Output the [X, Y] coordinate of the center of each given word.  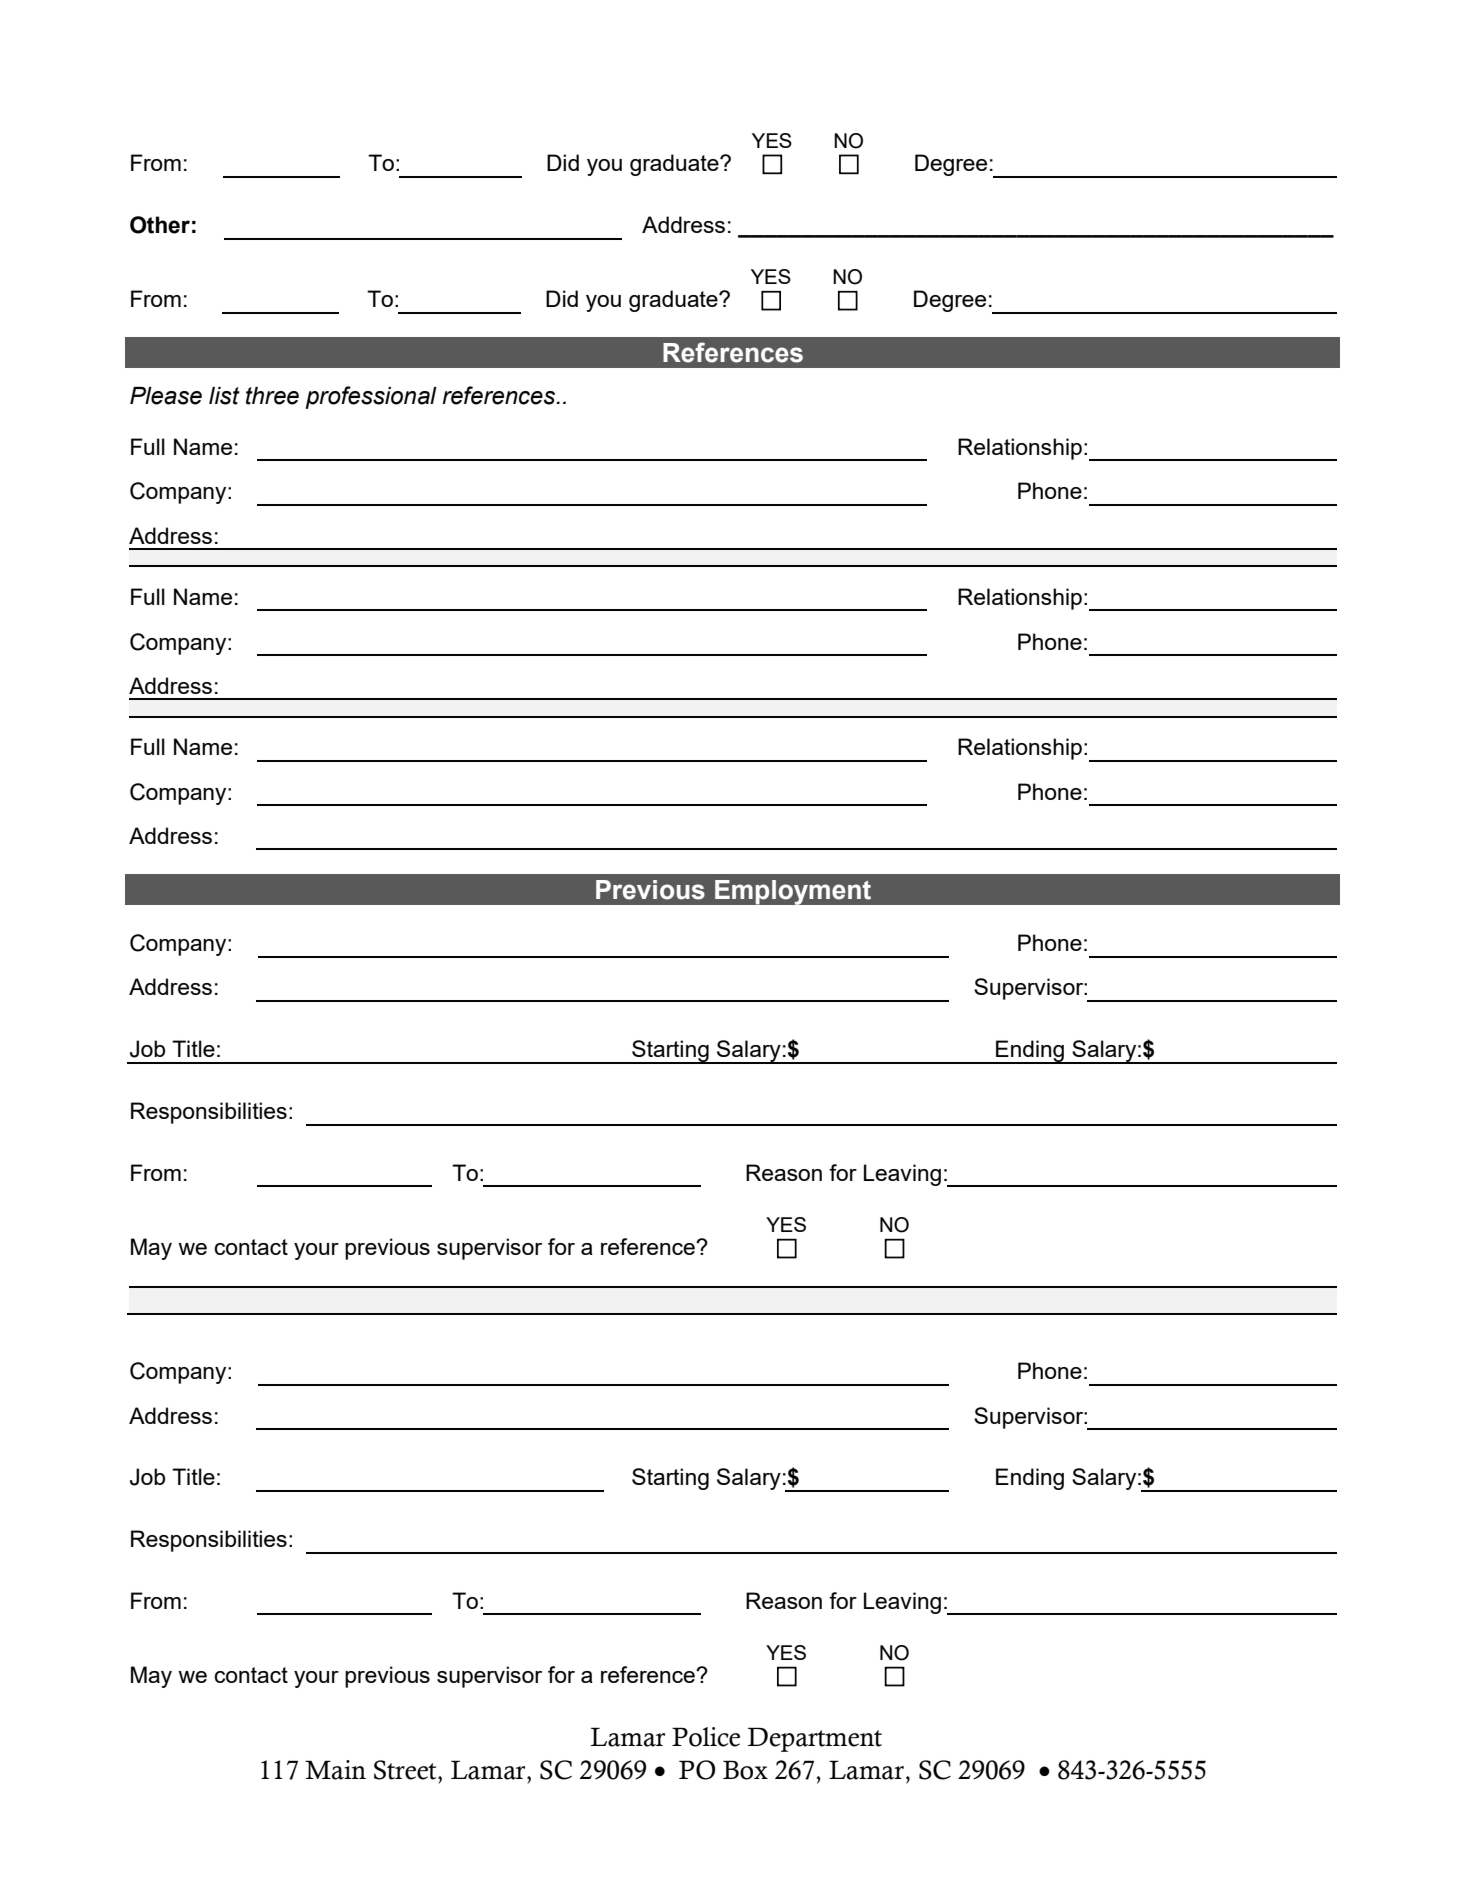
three [272, 396]
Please [166, 396]
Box [745, 1770]
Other [160, 225]
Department [815, 1739]
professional [371, 397]
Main [335, 1770]
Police [706, 1737]
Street [406, 1770]
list [224, 396]
